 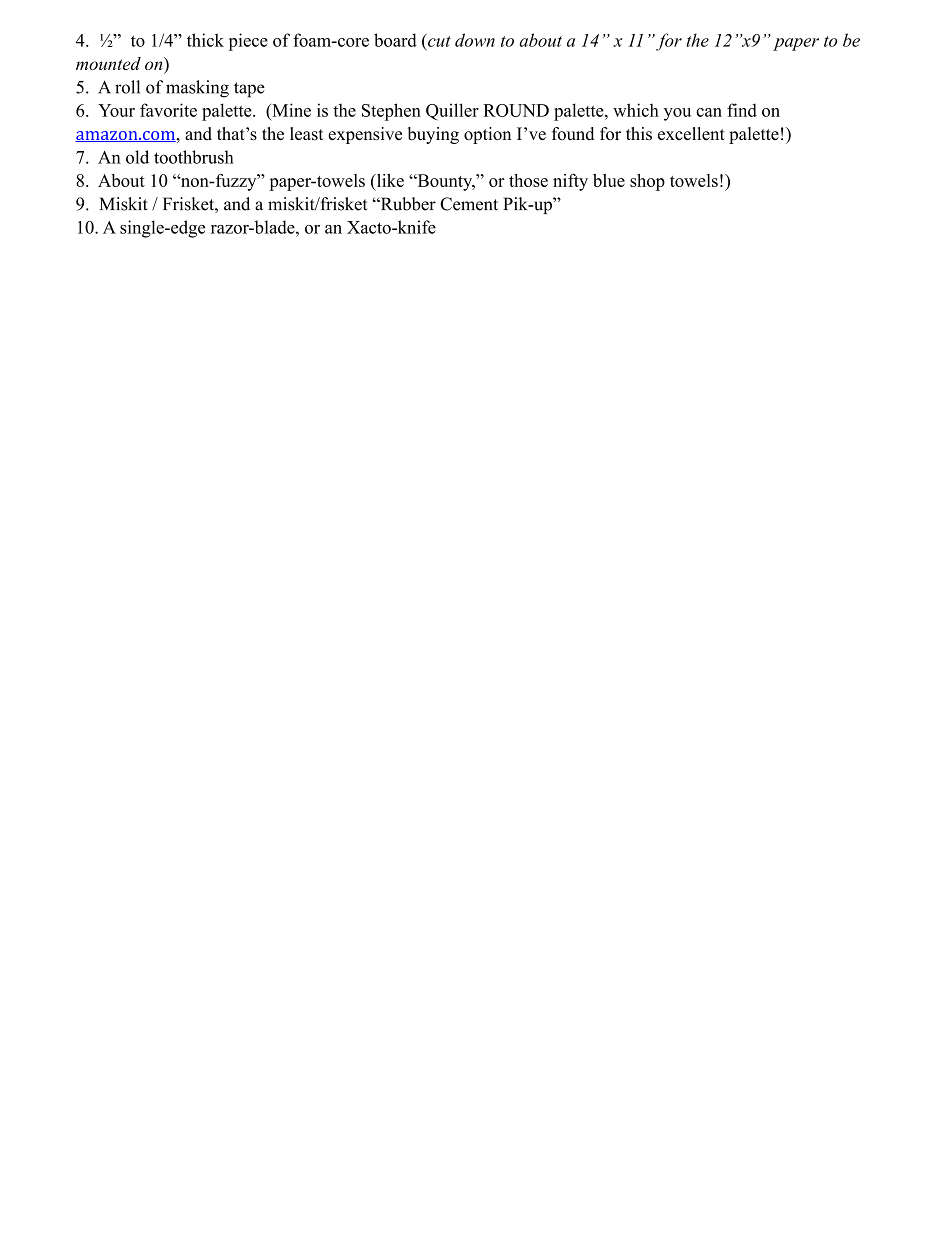 What do you see at coordinates (391, 112) in the page?
I see `Stephen` at bounding box center [391, 112].
